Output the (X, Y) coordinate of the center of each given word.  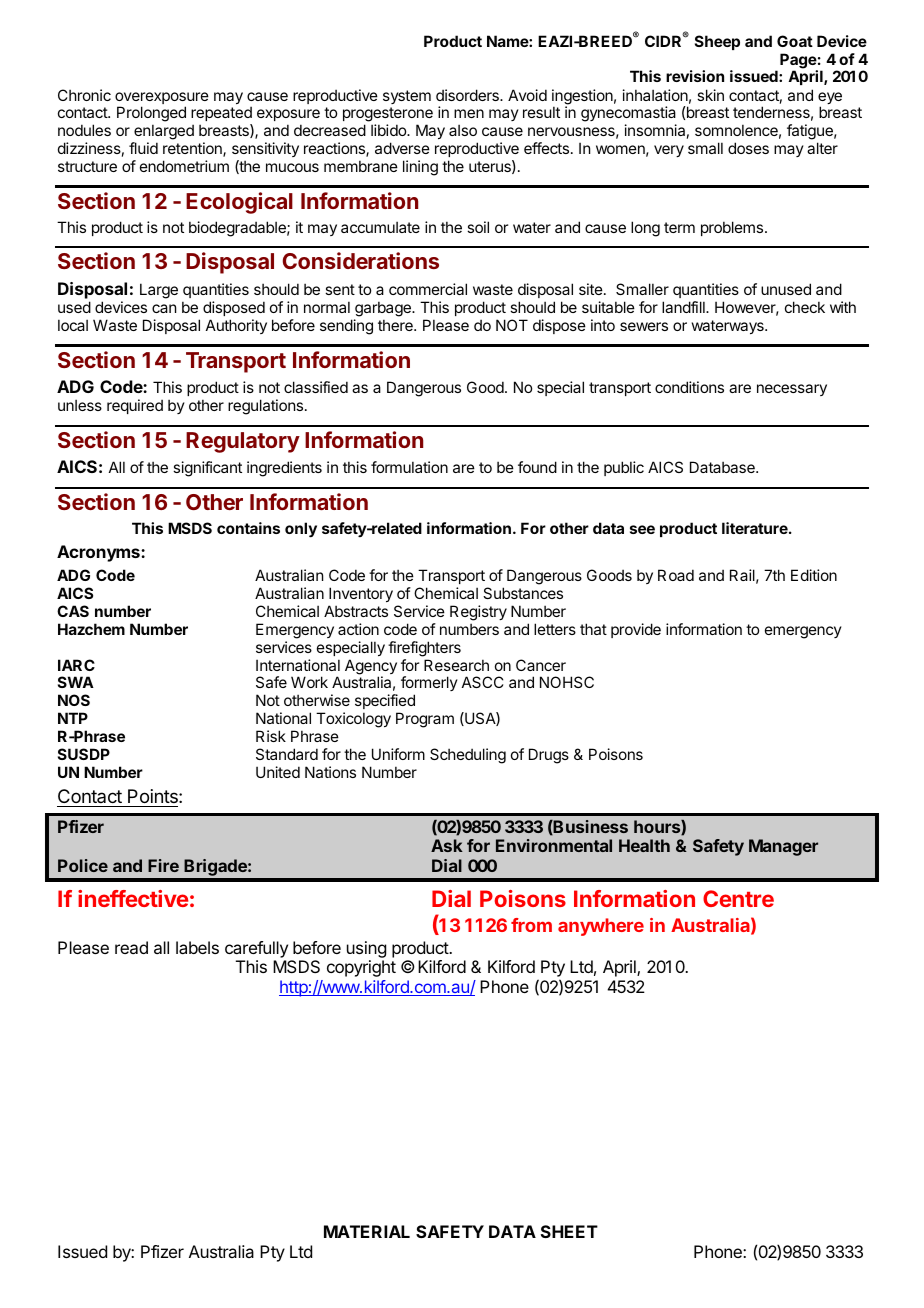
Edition (814, 575)
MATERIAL (367, 1231)
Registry (478, 613)
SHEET (569, 1231)
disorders (468, 95)
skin (710, 95)
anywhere (601, 927)
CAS (73, 611)
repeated (221, 113)
